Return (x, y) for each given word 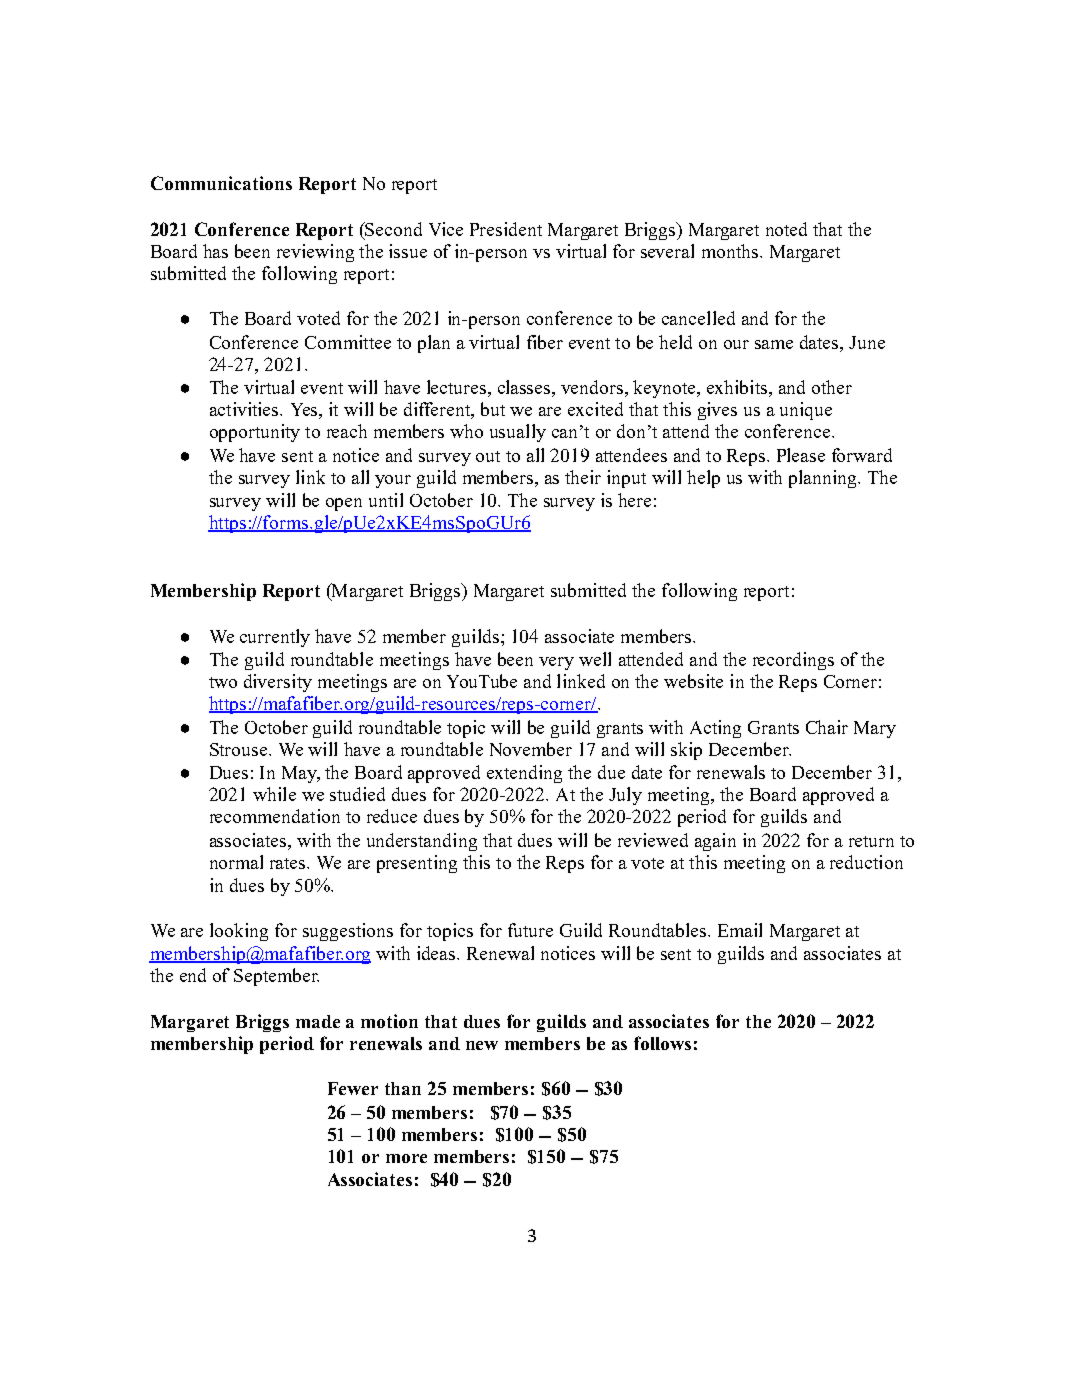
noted (786, 229)
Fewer (353, 1088)
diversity (278, 683)
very (556, 663)
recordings (793, 661)
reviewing (315, 253)
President (506, 229)
